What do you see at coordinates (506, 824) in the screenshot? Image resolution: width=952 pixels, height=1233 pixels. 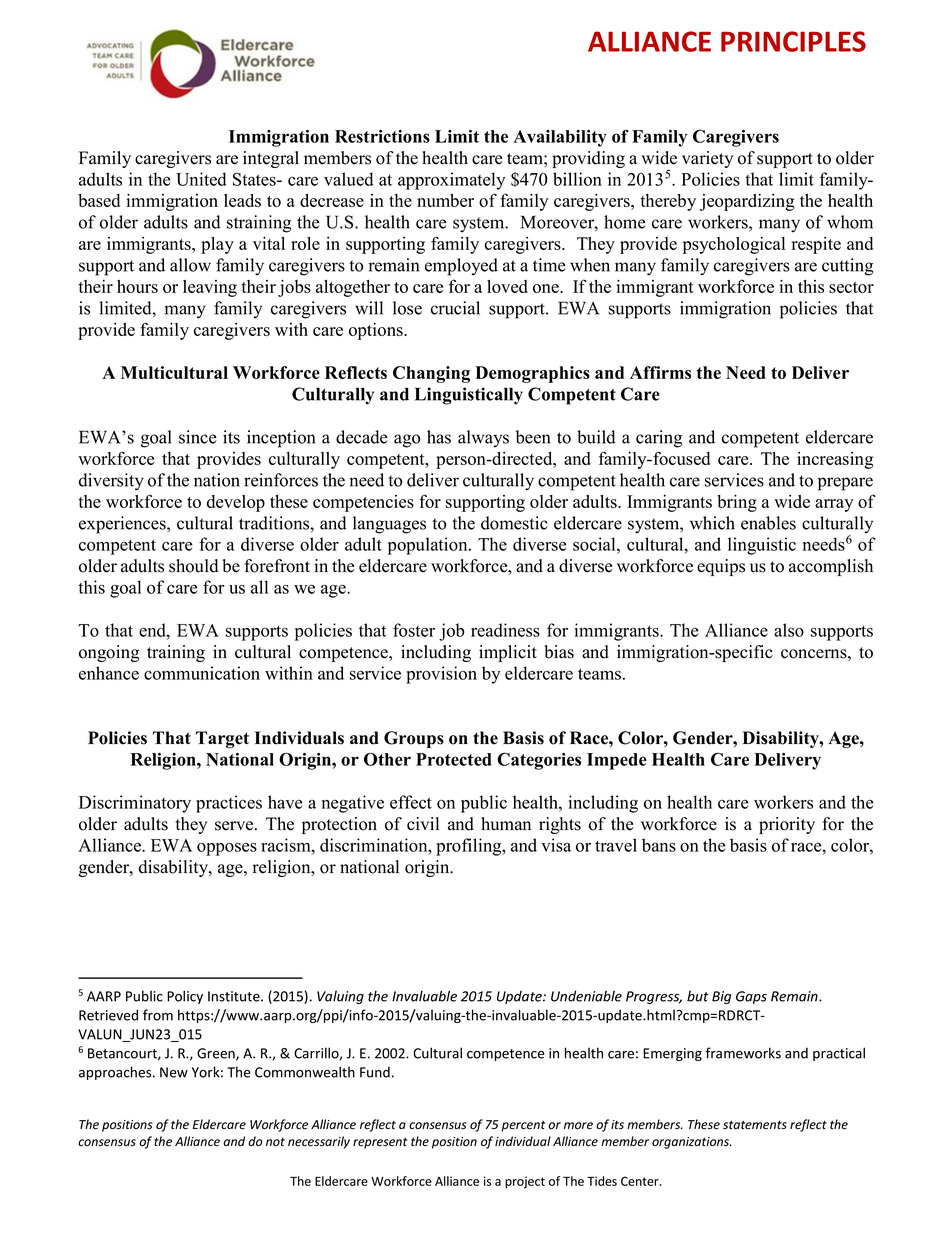 I see `human` at bounding box center [506, 824].
